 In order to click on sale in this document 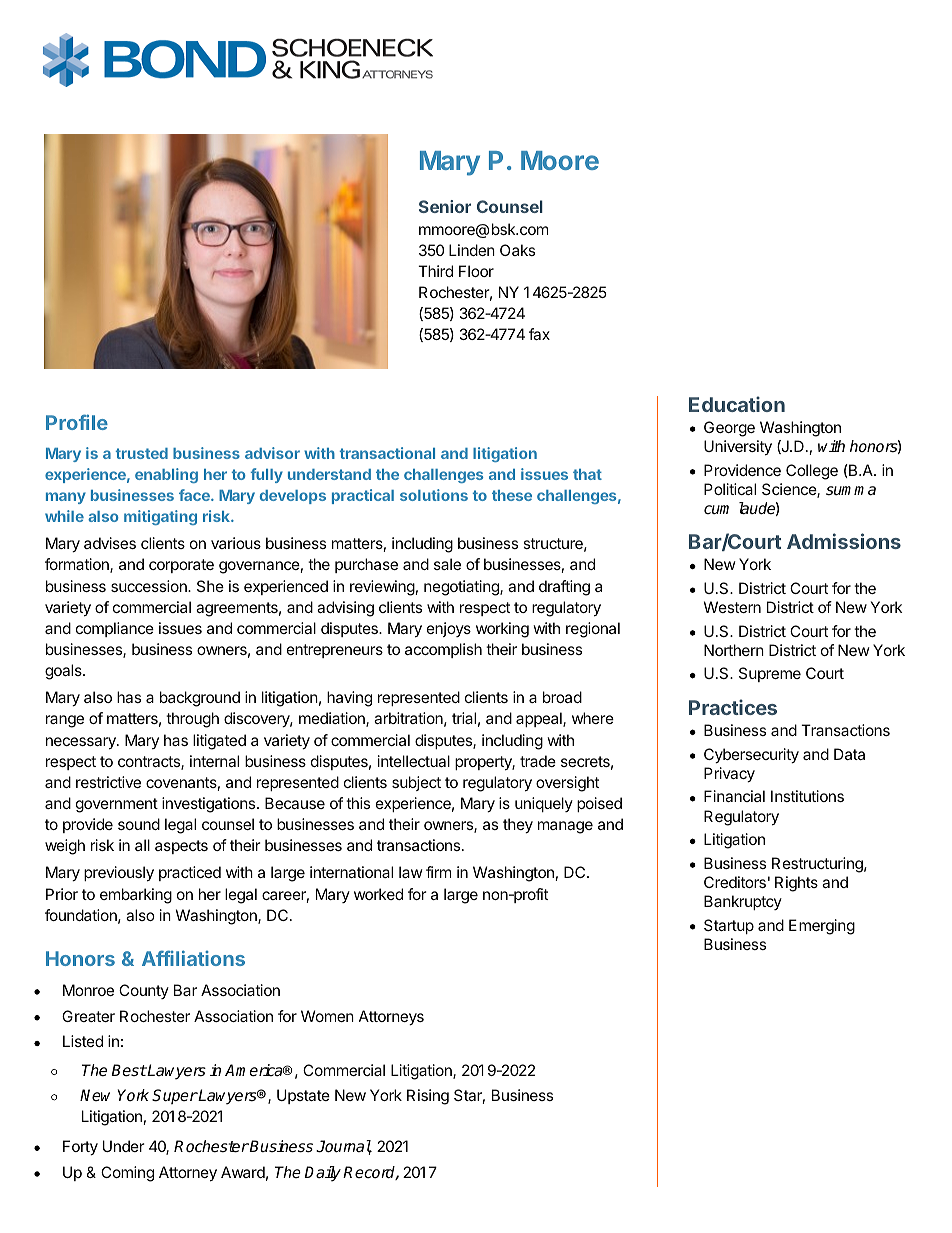, I will do `click(447, 564)`.
